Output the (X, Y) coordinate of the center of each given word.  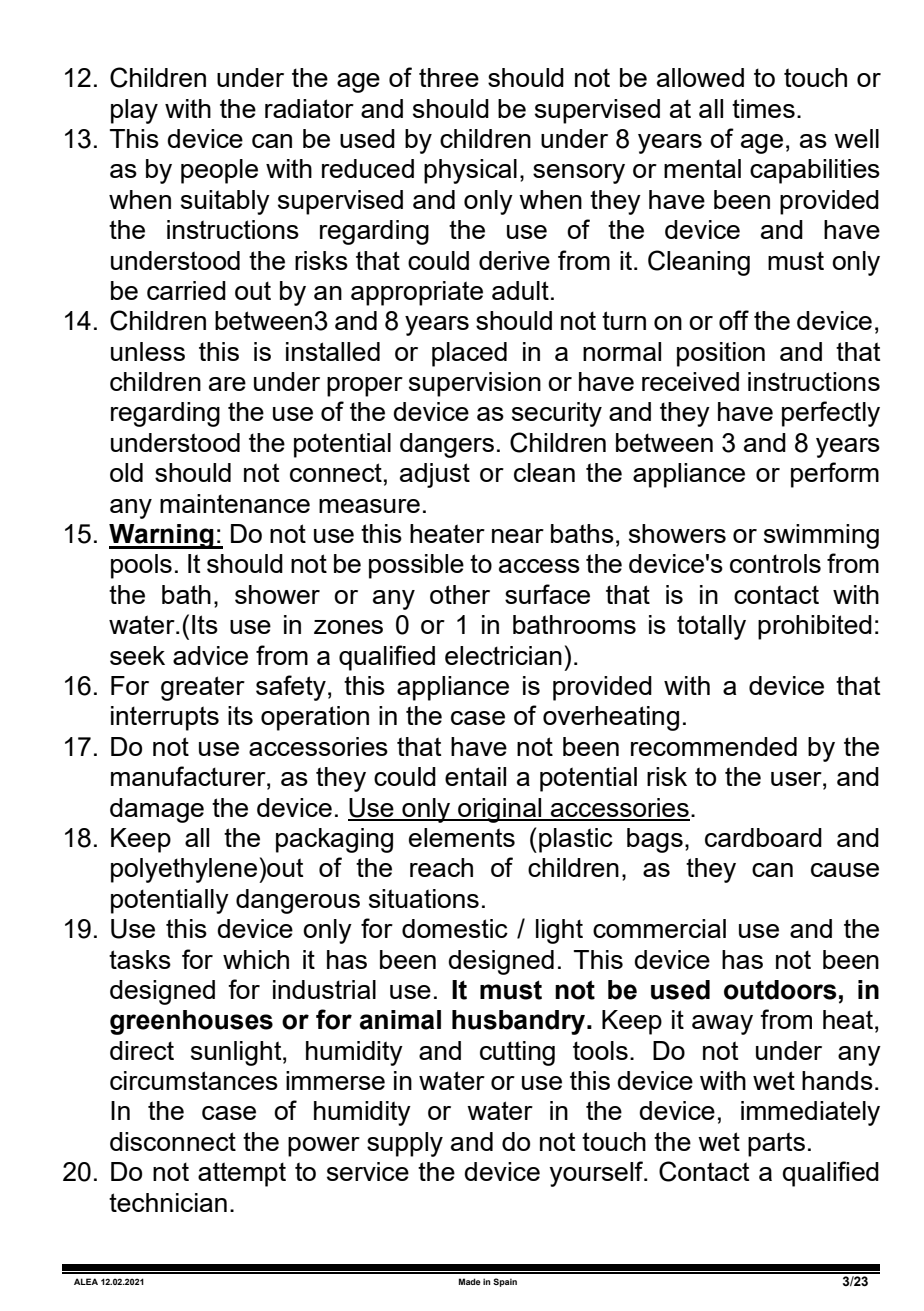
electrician (503, 655)
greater (203, 688)
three (449, 77)
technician (168, 1202)
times (763, 108)
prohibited (815, 627)
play (134, 111)
